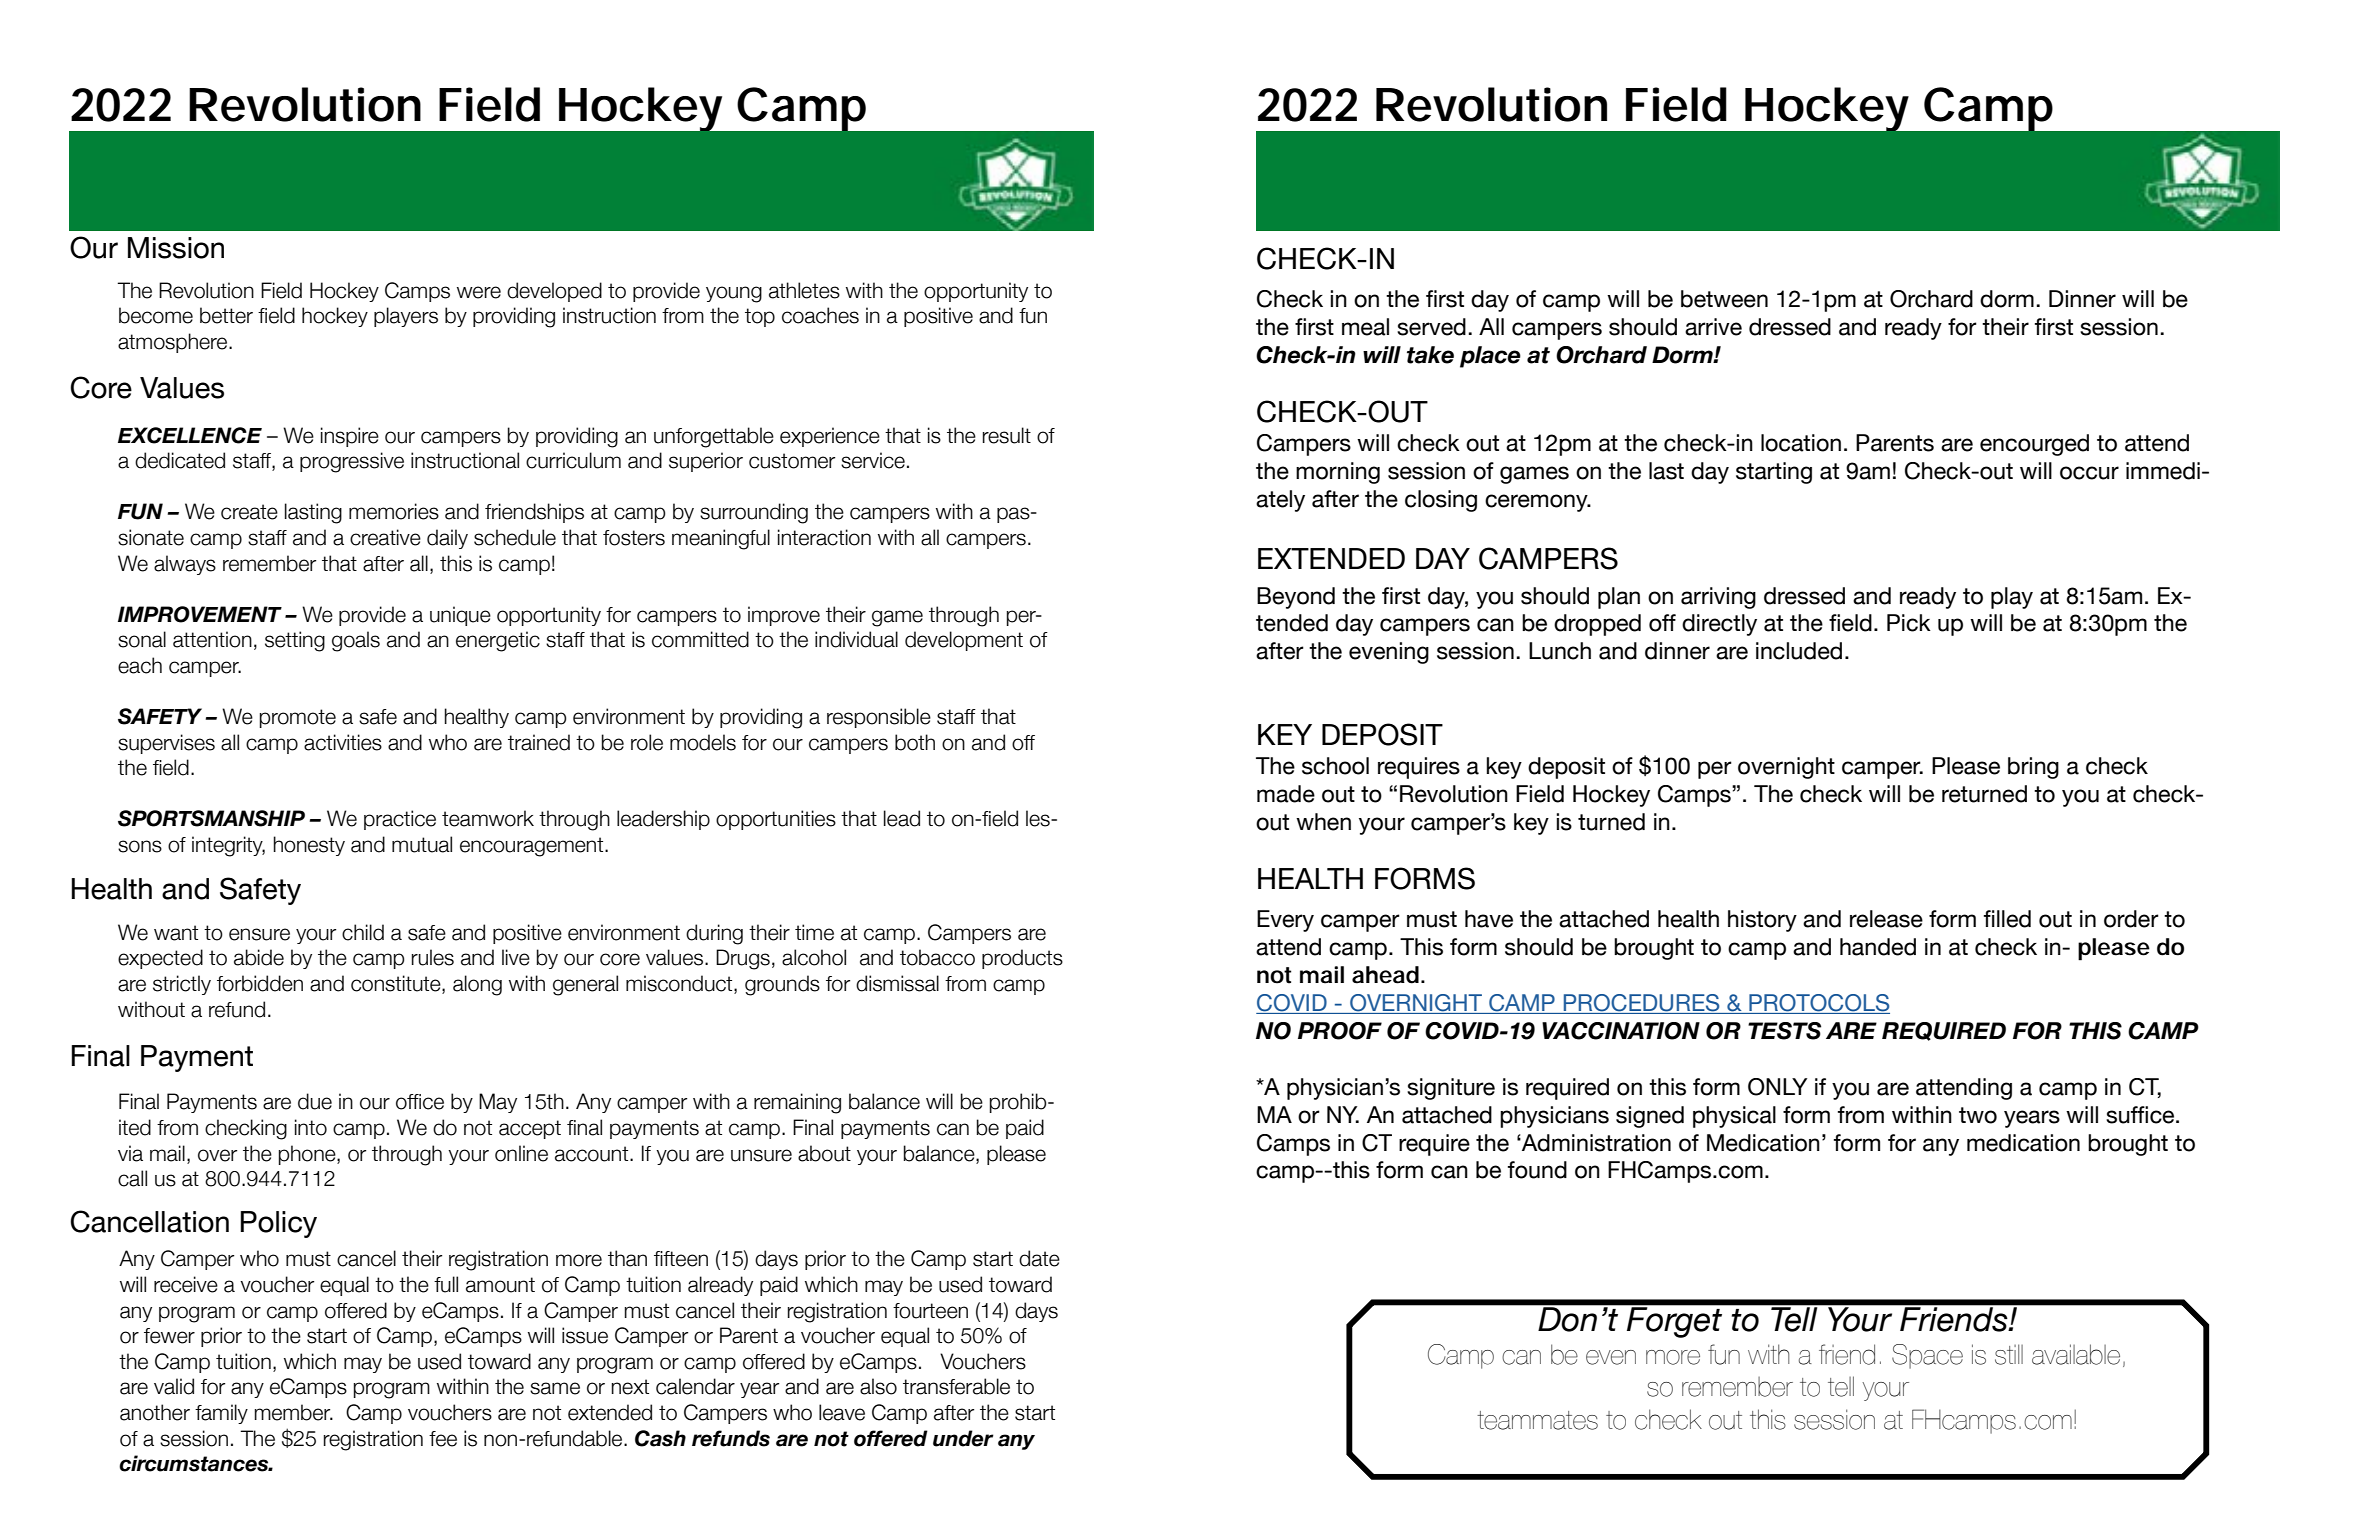  What do you see at coordinates (443, 1439) in the screenshot?
I see `fee` at bounding box center [443, 1439].
